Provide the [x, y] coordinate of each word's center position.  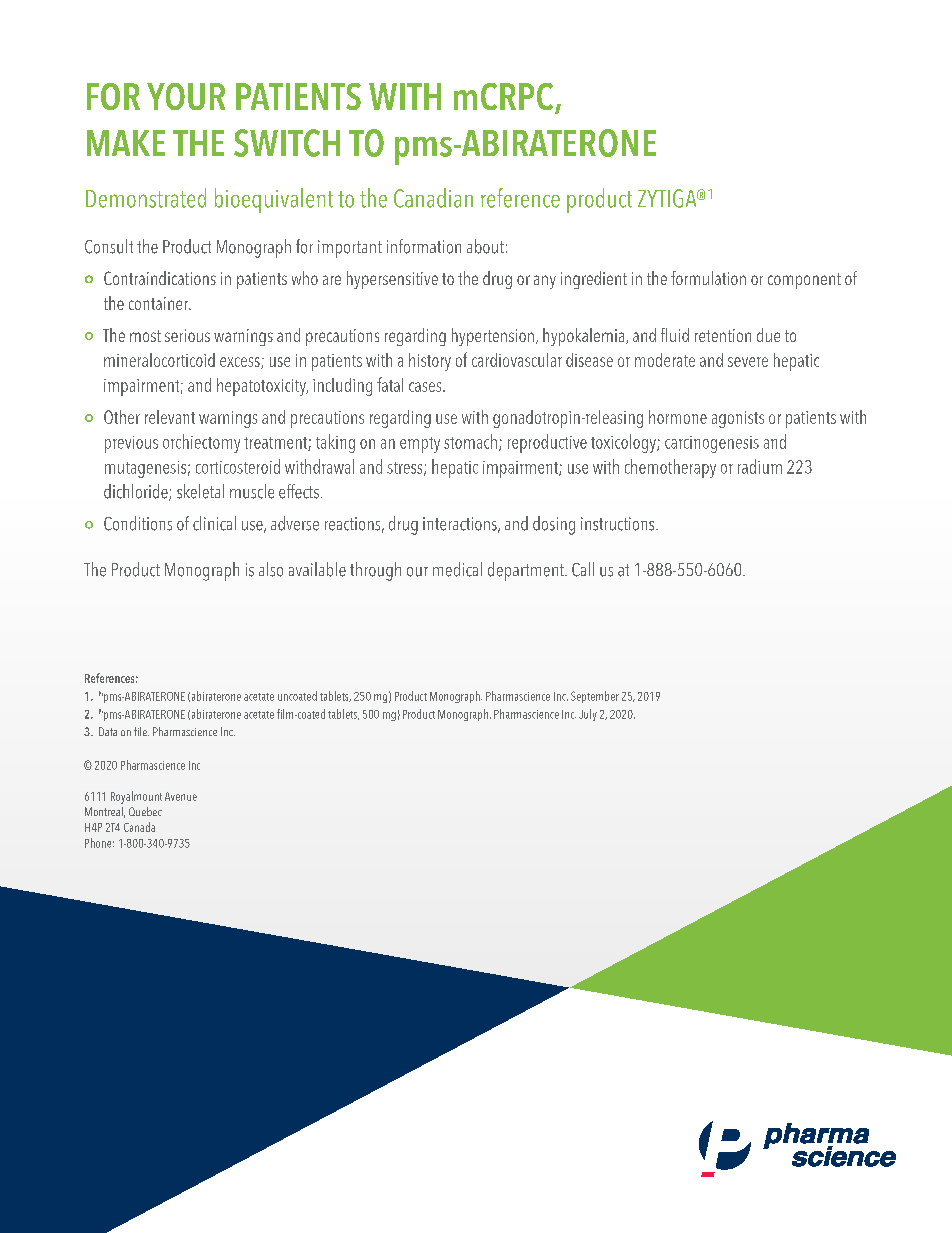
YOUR [186, 96]
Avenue [181, 796]
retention [723, 335]
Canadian [433, 198]
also [271, 569]
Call [583, 569]
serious [187, 335]
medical [457, 569]
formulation [708, 278]
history [430, 362]
